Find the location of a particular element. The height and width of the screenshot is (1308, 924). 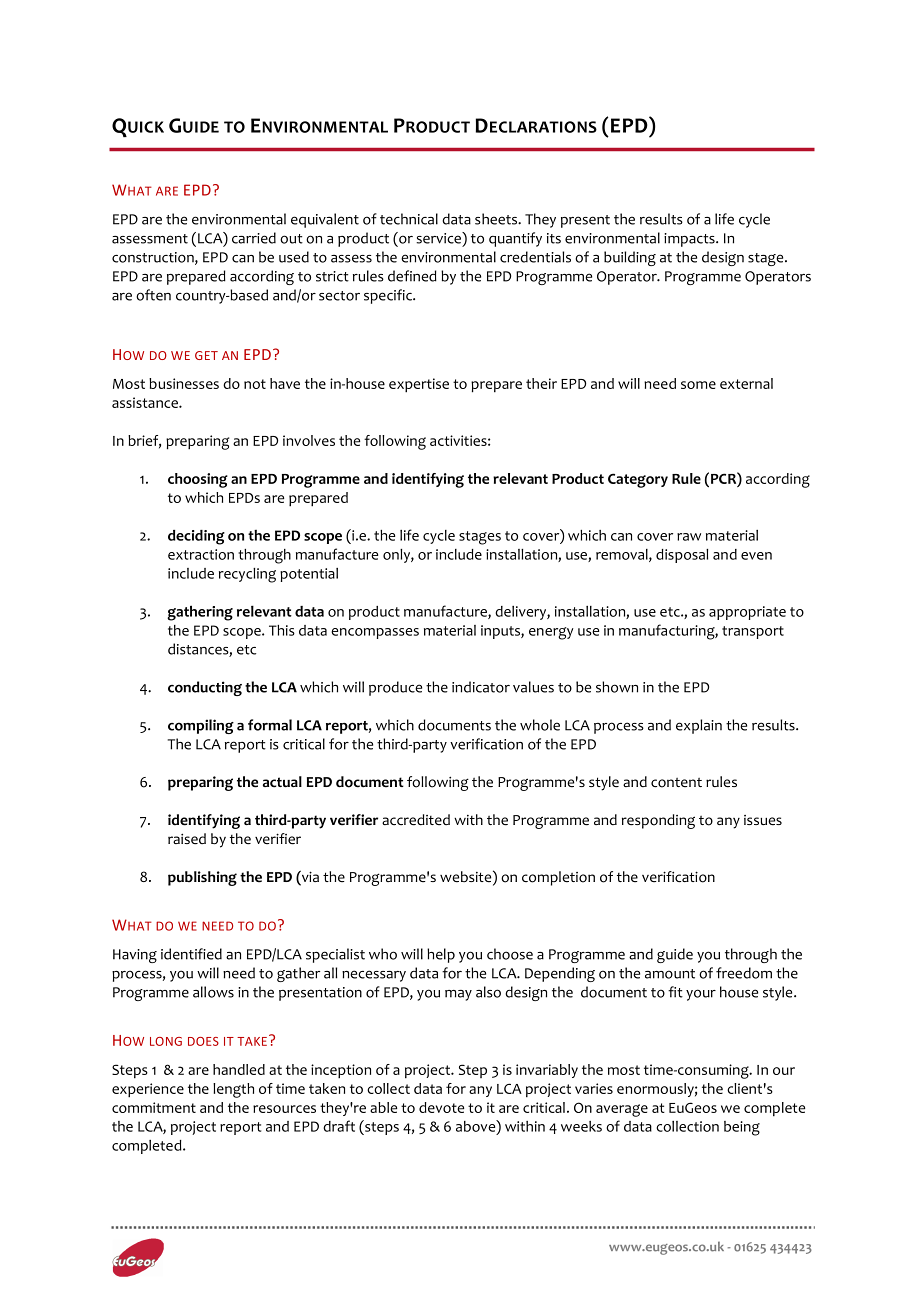

publishing is located at coordinates (202, 878).
